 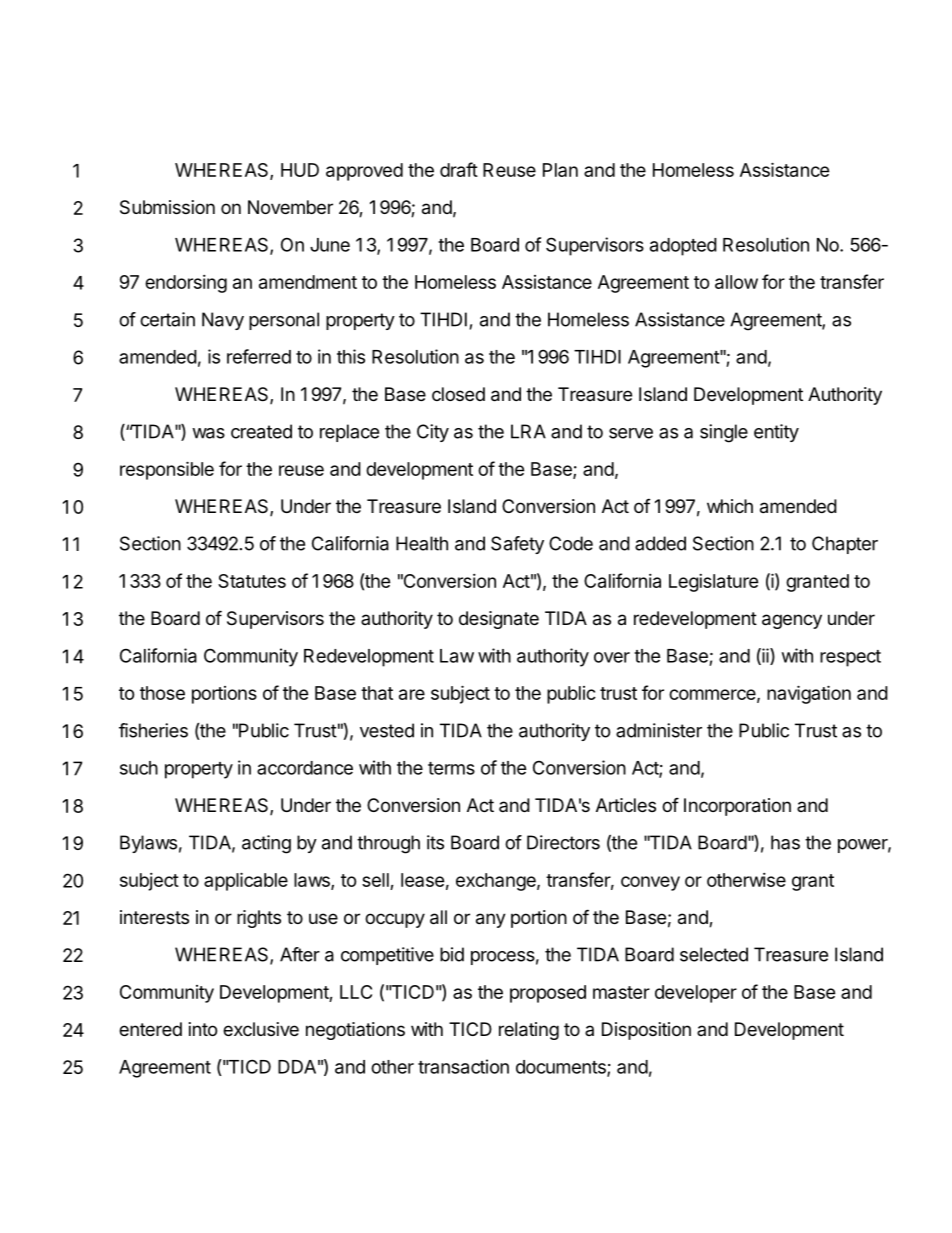 I want to click on Submission, so click(x=167, y=207).
